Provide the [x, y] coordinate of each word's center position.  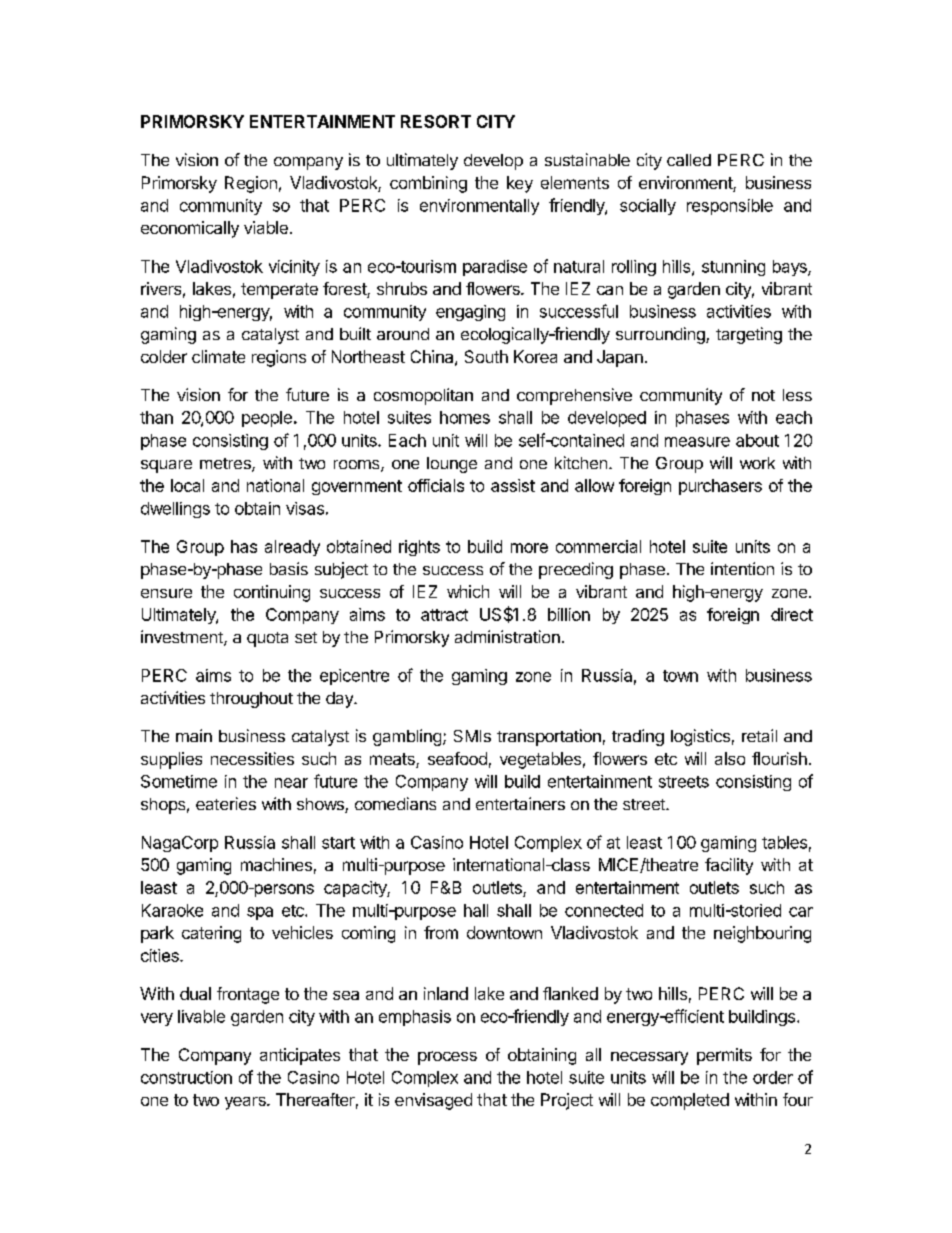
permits [724, 1056]
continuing [272, 593]
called [689, 160]
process [447, 1058]
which [468, 591]
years [246, 1103]
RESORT [436, 121]
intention [742, 568]
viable [266, 227]
